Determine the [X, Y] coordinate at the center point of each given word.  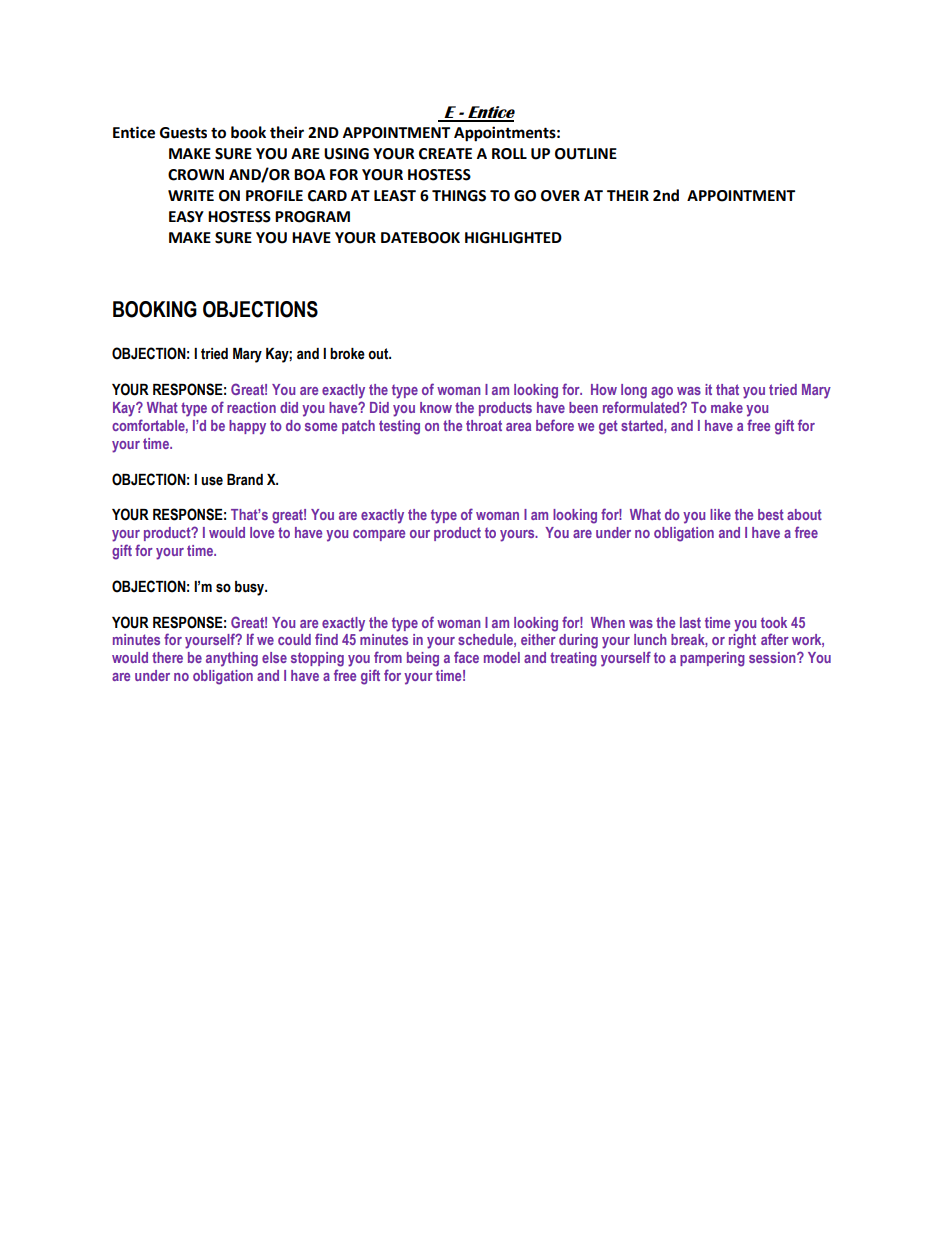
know [436, 407]
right [742, 641]
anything [232, 659]
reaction [251, 407]
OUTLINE [586, 154]
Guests [183, 133]
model [502, 657]
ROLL [509, 154]
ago [662, 393]
